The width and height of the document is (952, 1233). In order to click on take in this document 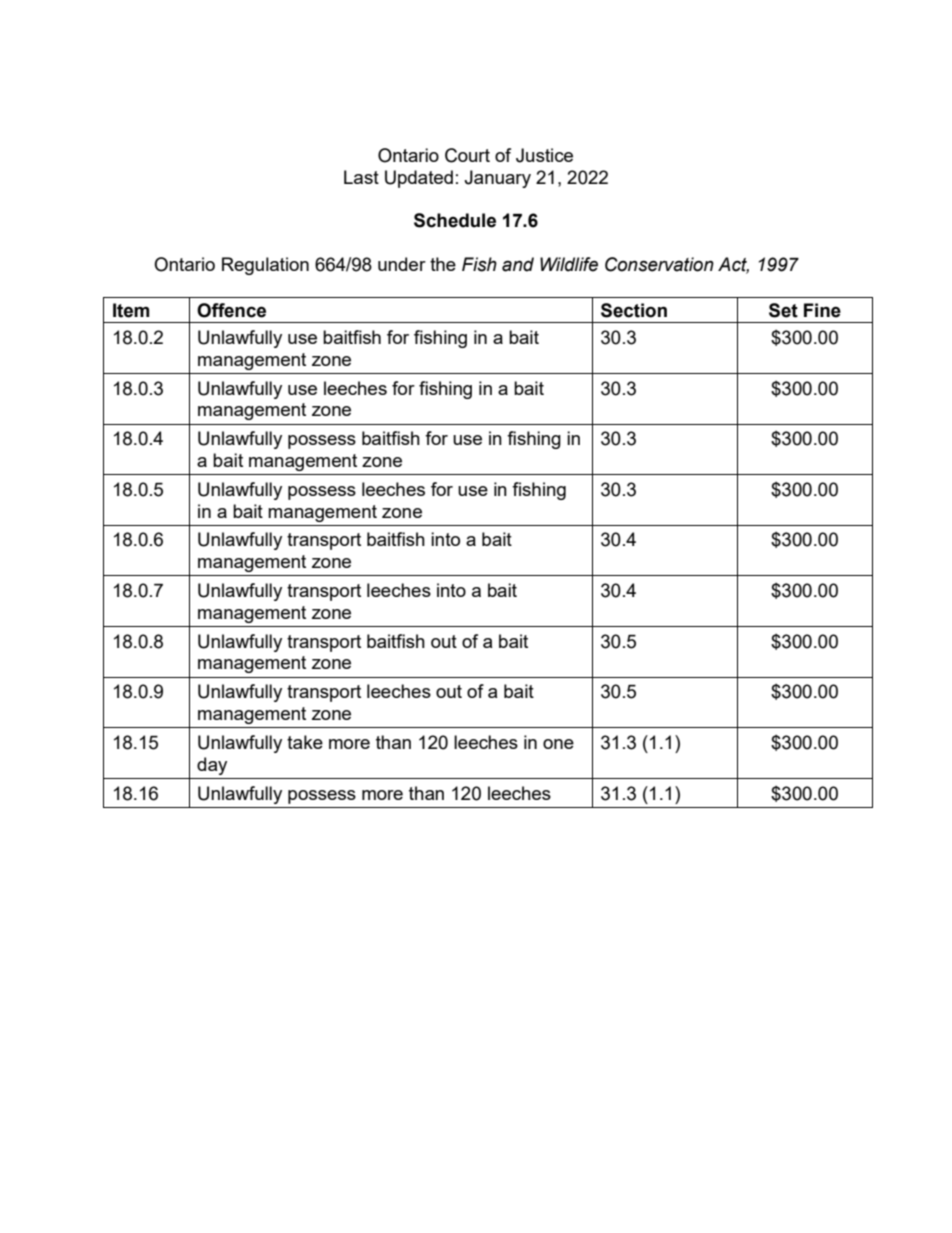, I will do `click(305, 742)`.
